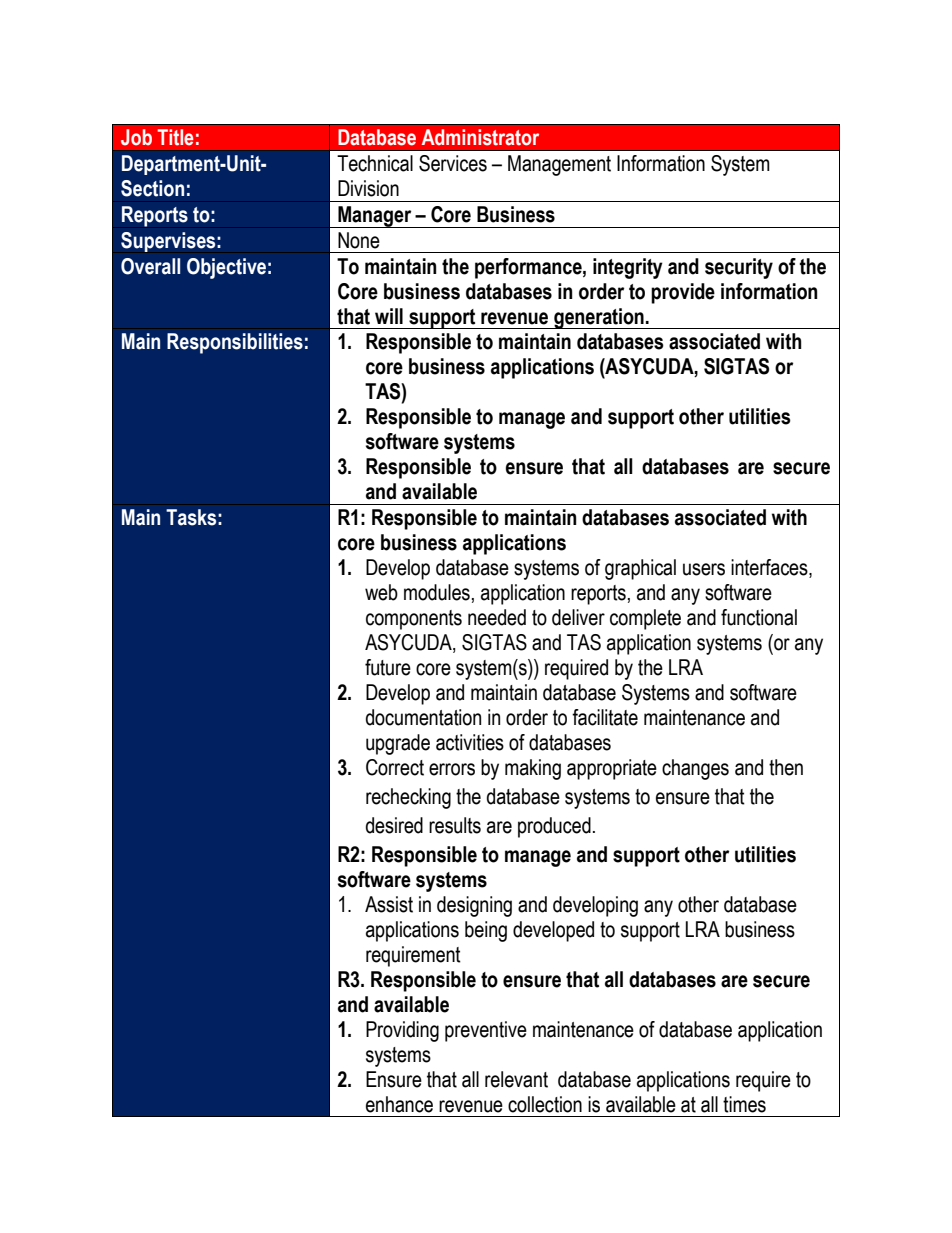  What do you see at coordinates (497, 617) in the screenshot?
I see `needed` at bounding box center [497, 617].
